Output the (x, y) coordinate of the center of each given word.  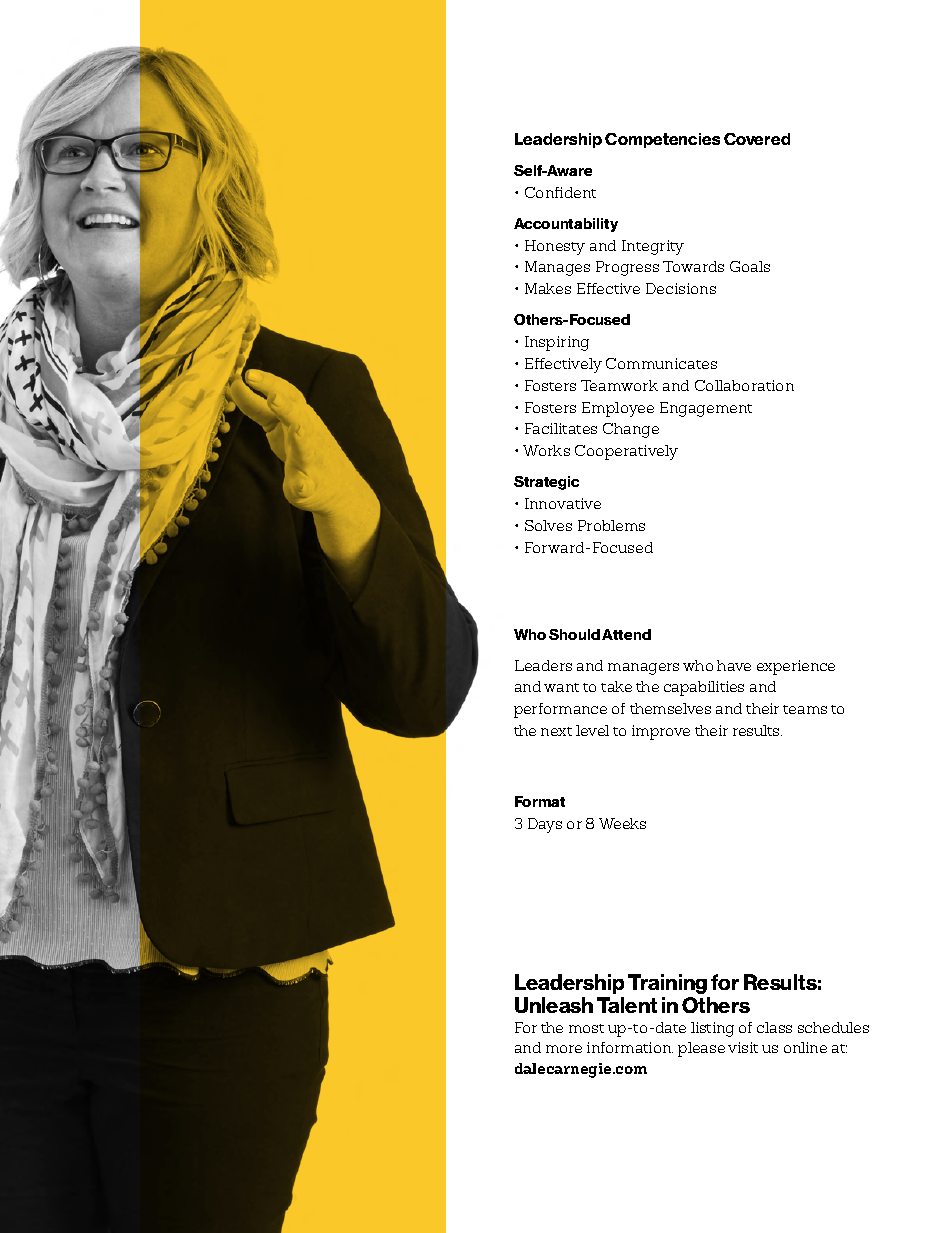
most (586, 1028)
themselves (670, 708)
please (701, 1049)
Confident (560, 192)
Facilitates (561, 428)
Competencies (662, 140)
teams (805, 709)
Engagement (706, 409)
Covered (757, 139)
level (592, 730)
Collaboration (744, 385)
